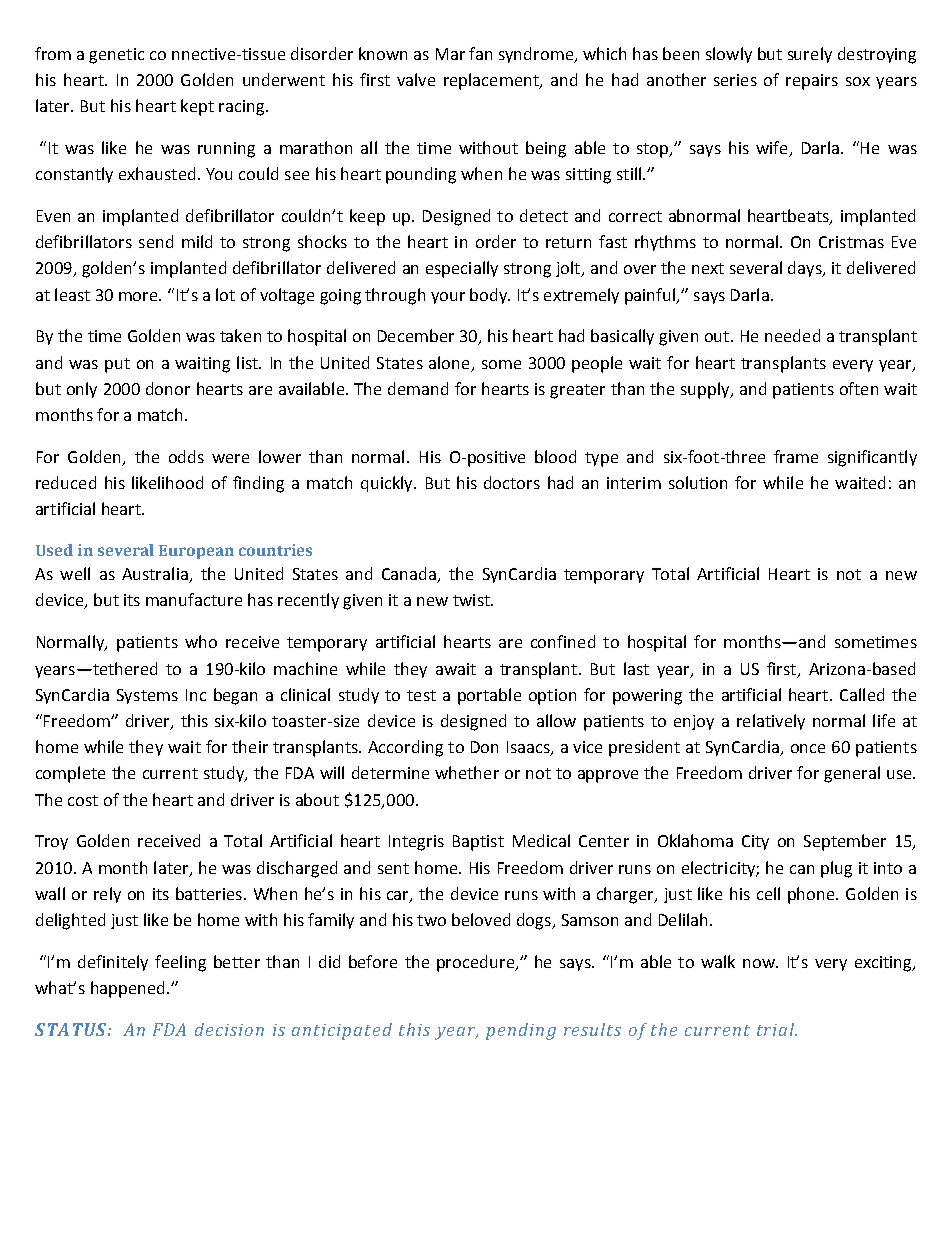  Describe the element at coordinates (116, 56) in the page. I see `genetic` at that location.
